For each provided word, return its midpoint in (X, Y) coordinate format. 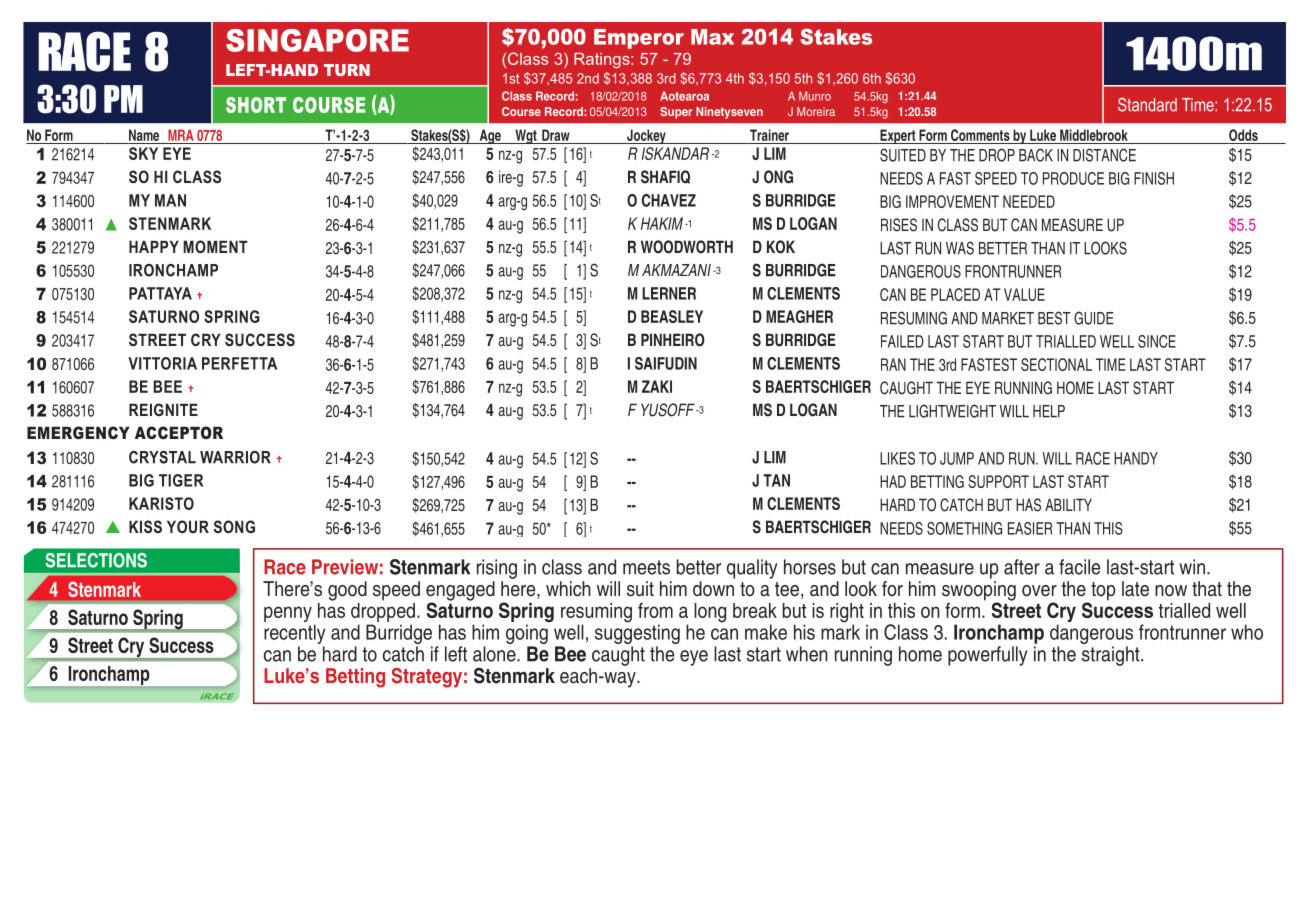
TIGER (181, 480)
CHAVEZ (669, 200)
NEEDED (1029, 201)
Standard (1147, 105)
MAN (170, 200)
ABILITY (1068, 504)
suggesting (637, 634)
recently (295, 634)
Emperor (639, 39)
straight (1112, 656)
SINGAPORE (317, 40)
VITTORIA (162, 363)
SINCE (1157, 341)
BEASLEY (672, 316)
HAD (893, 481)
